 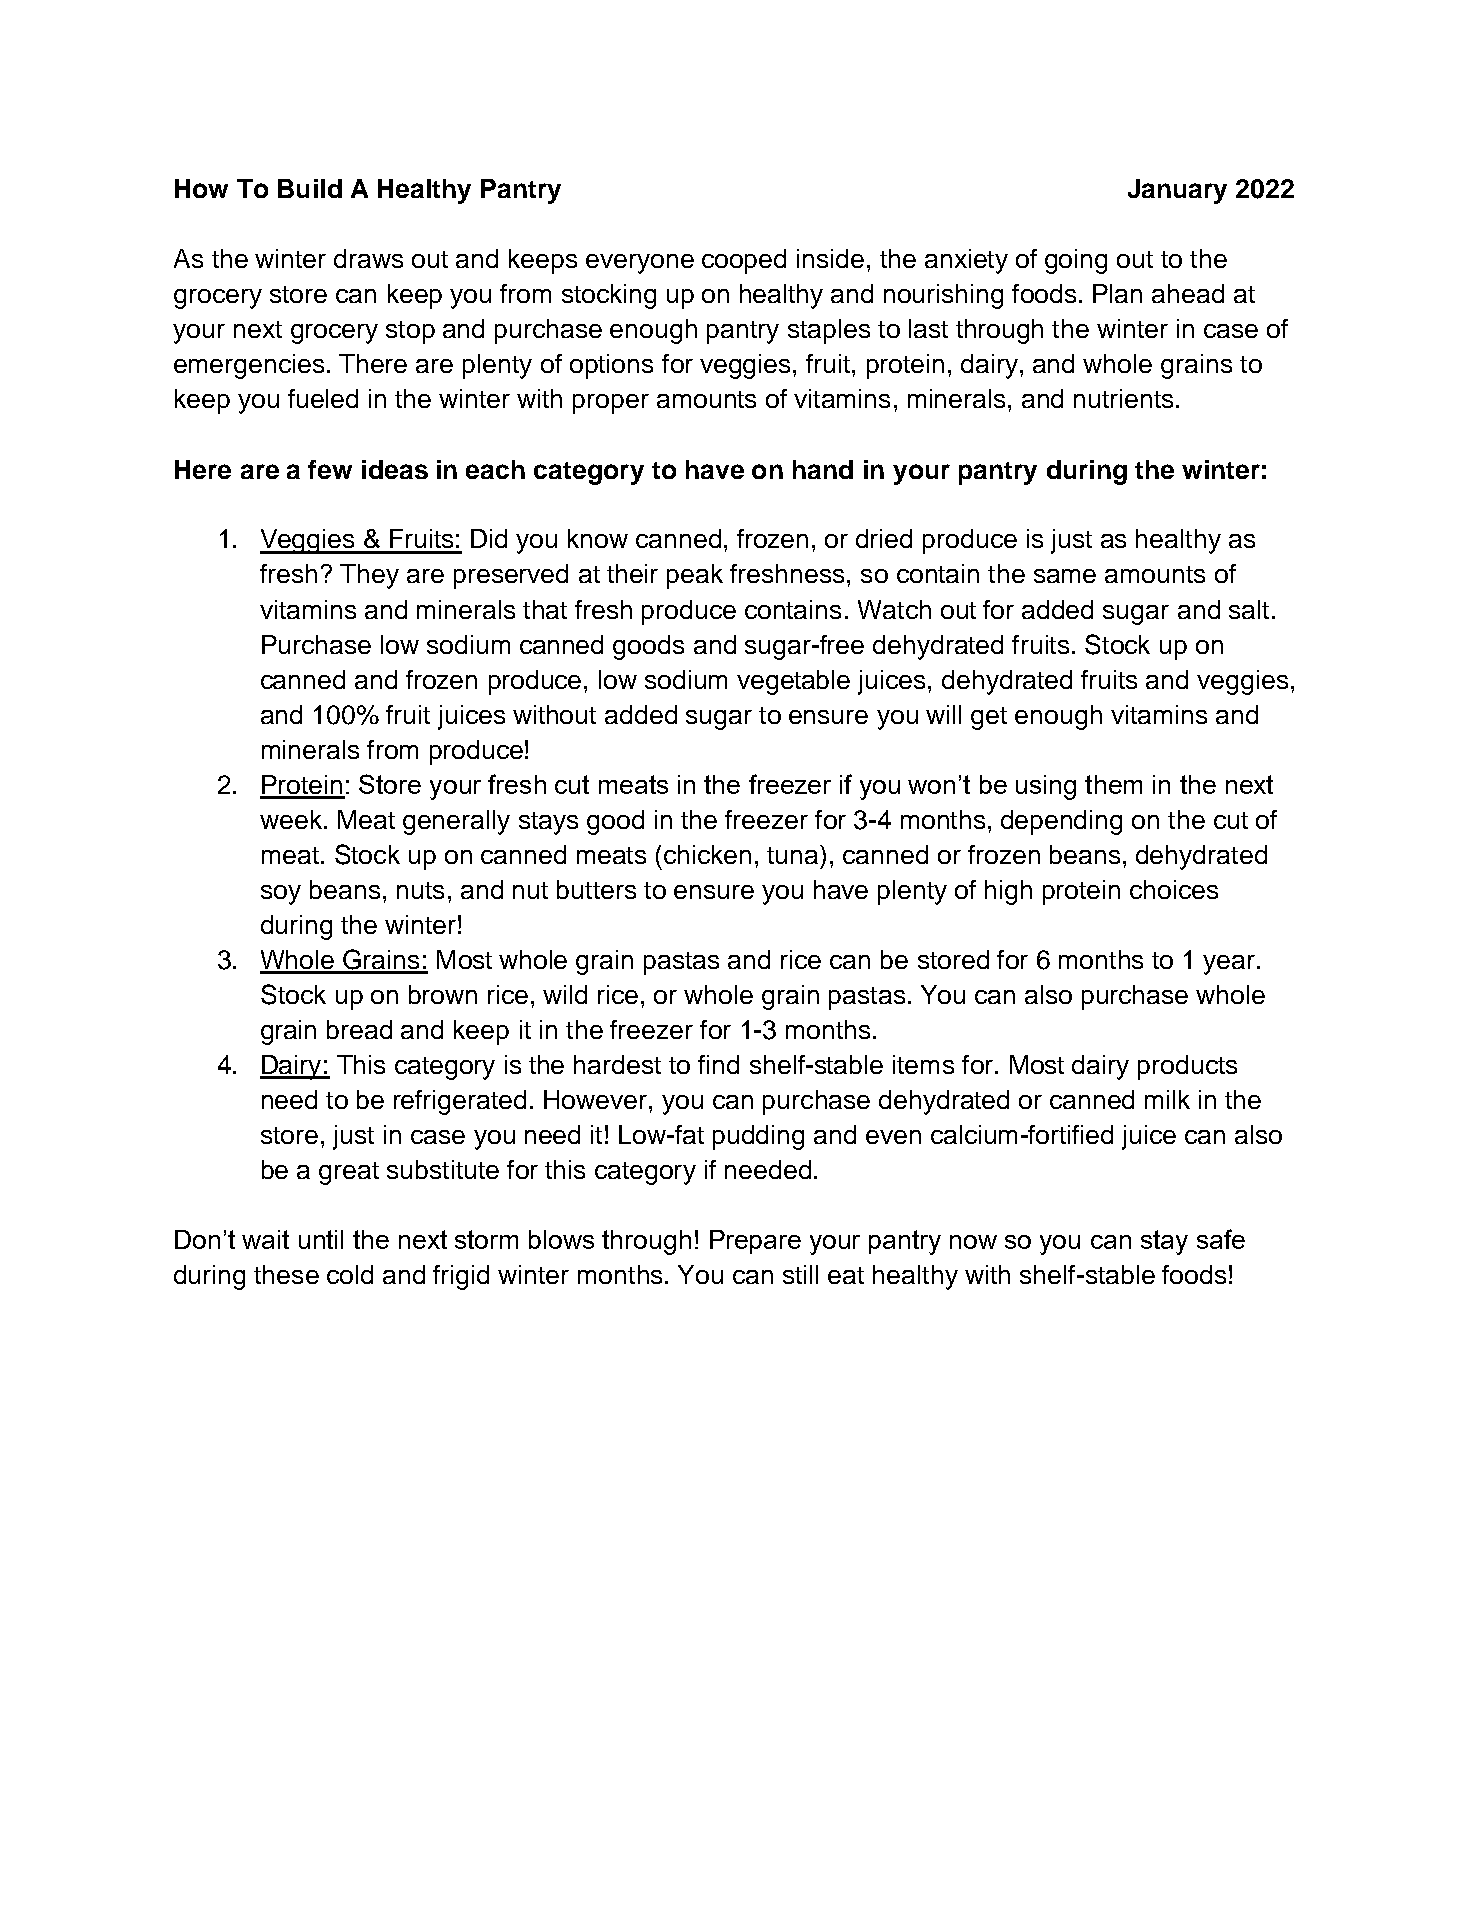 I want to click on year, so click(x=1229, y=965).
